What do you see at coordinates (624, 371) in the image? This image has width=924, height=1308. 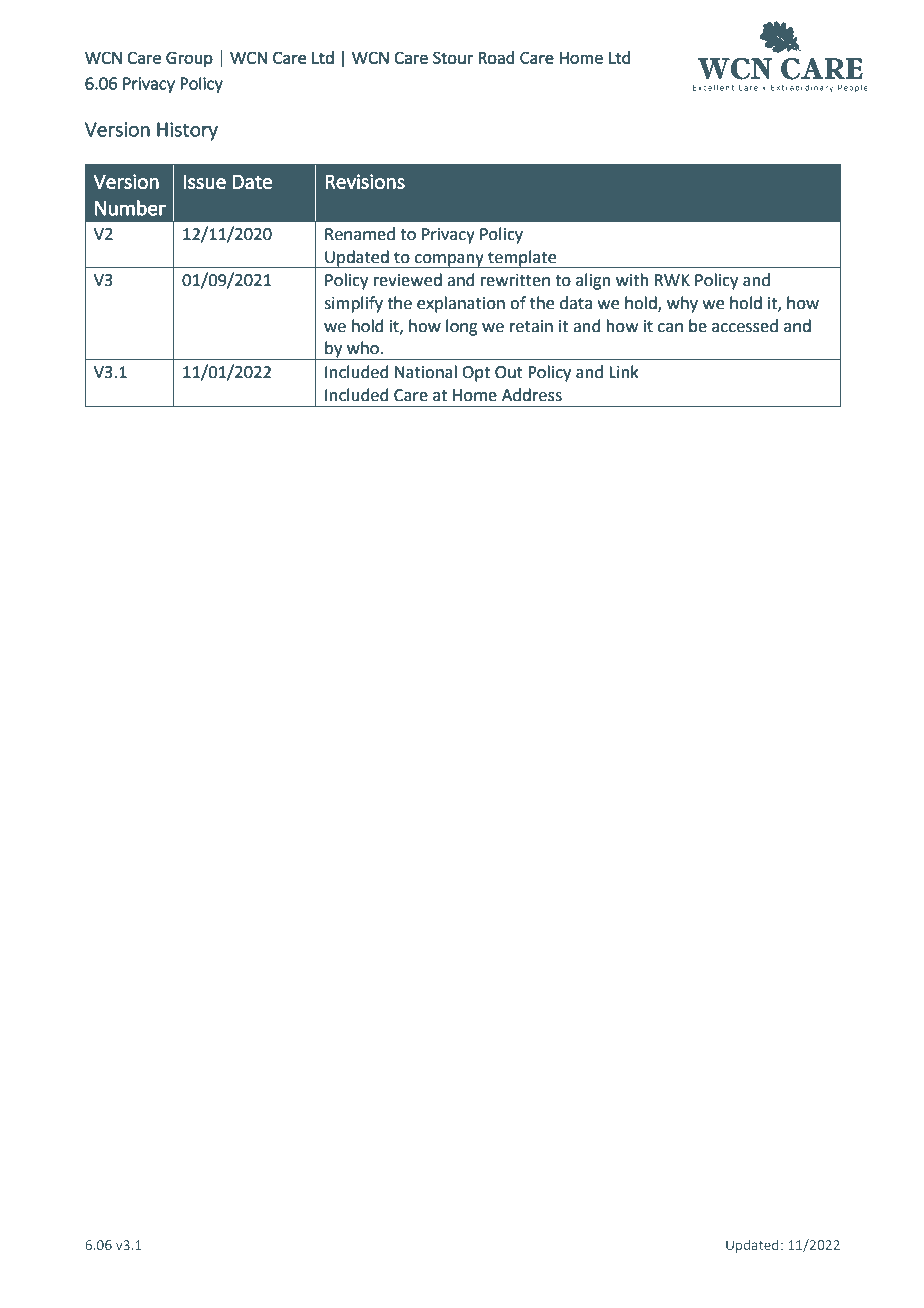 I see `Link` at bounding box center [624, 371].
